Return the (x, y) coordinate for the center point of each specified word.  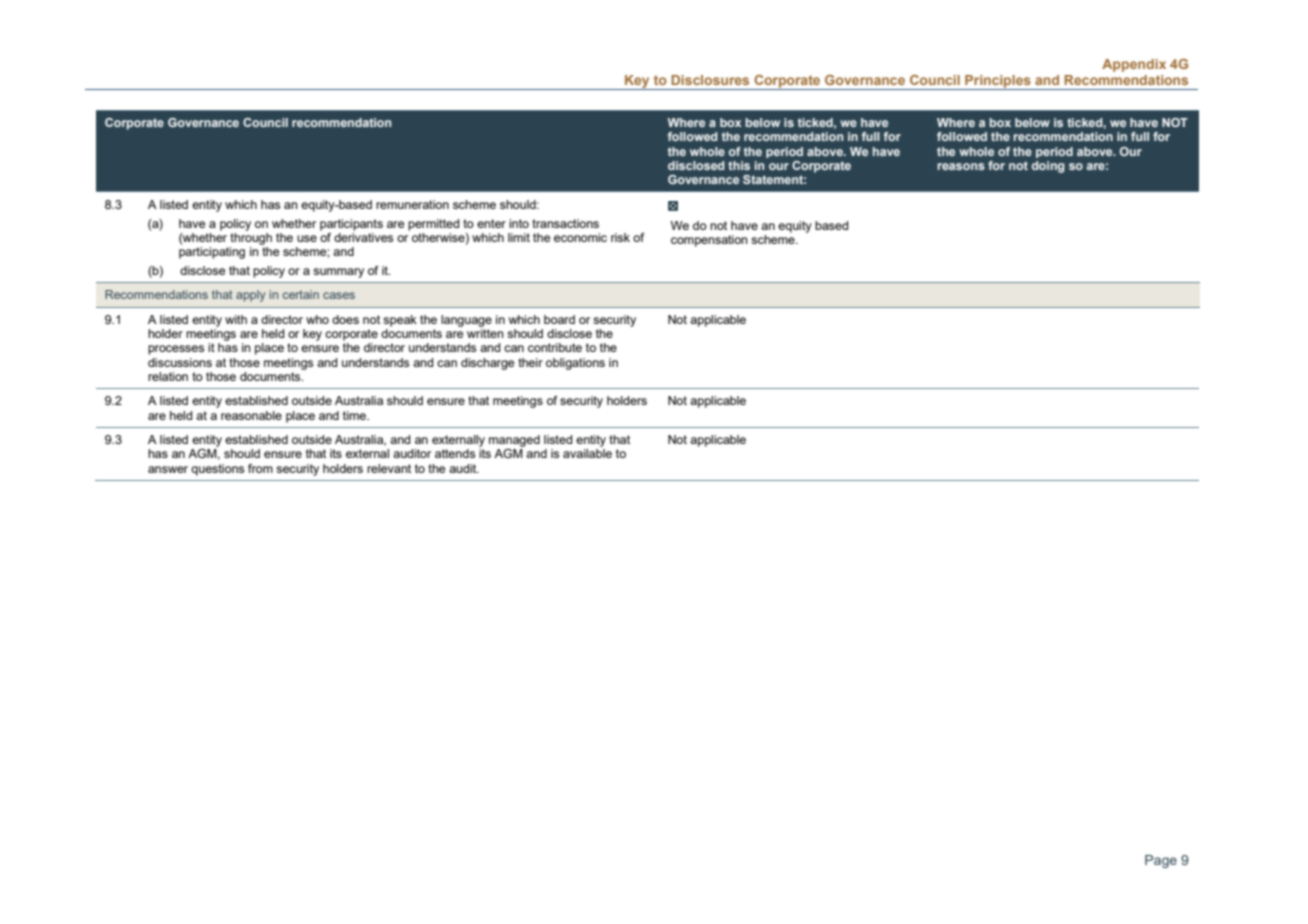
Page (1161, 861)
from (260, 468)
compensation (709, 241)
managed (514, 441)
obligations (575, 364)
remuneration (412, 204)
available (587, 453)
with (236, 319)
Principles (998, 82)
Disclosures (710, 80)
